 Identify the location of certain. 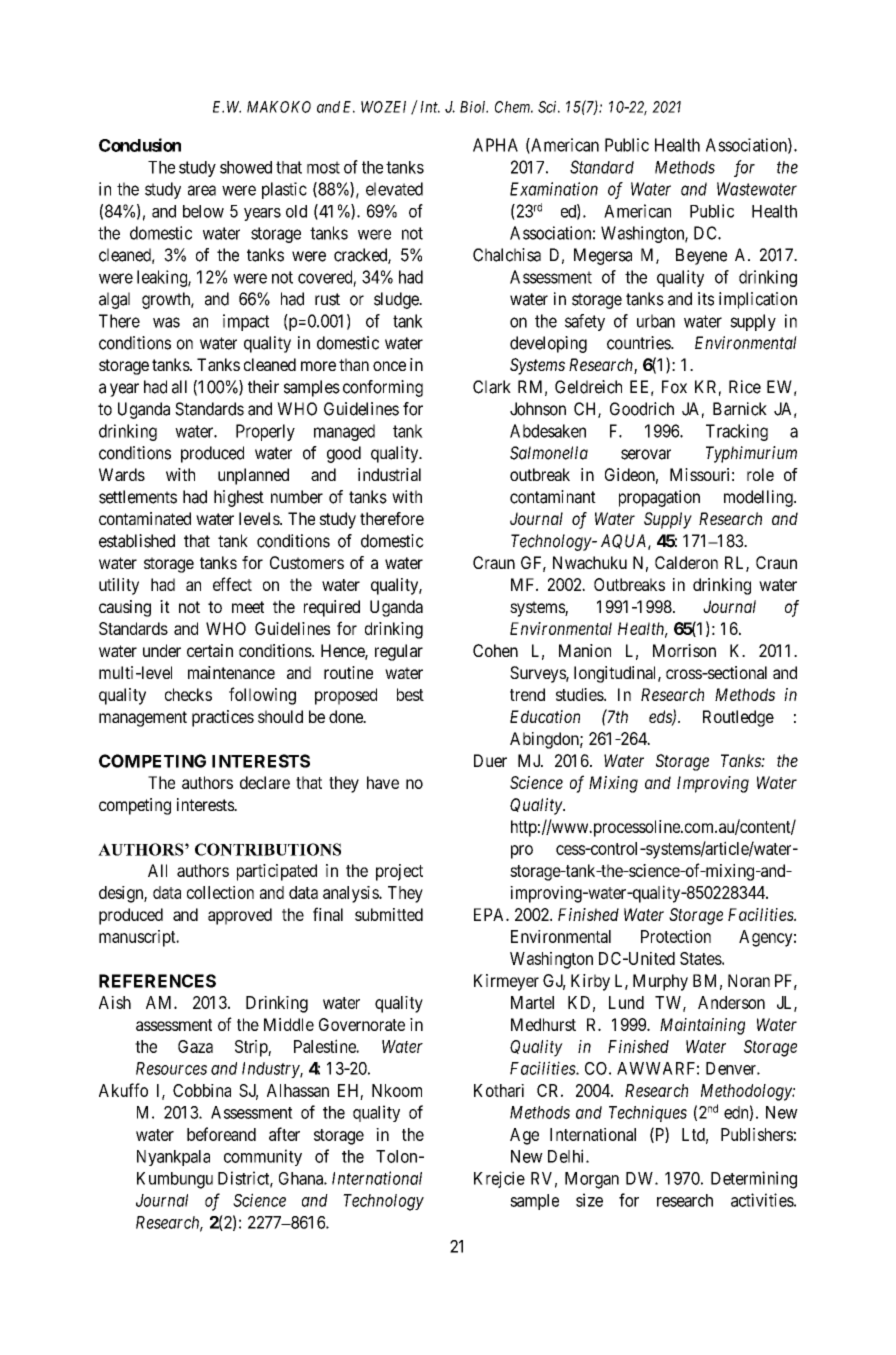
(210, 650).
